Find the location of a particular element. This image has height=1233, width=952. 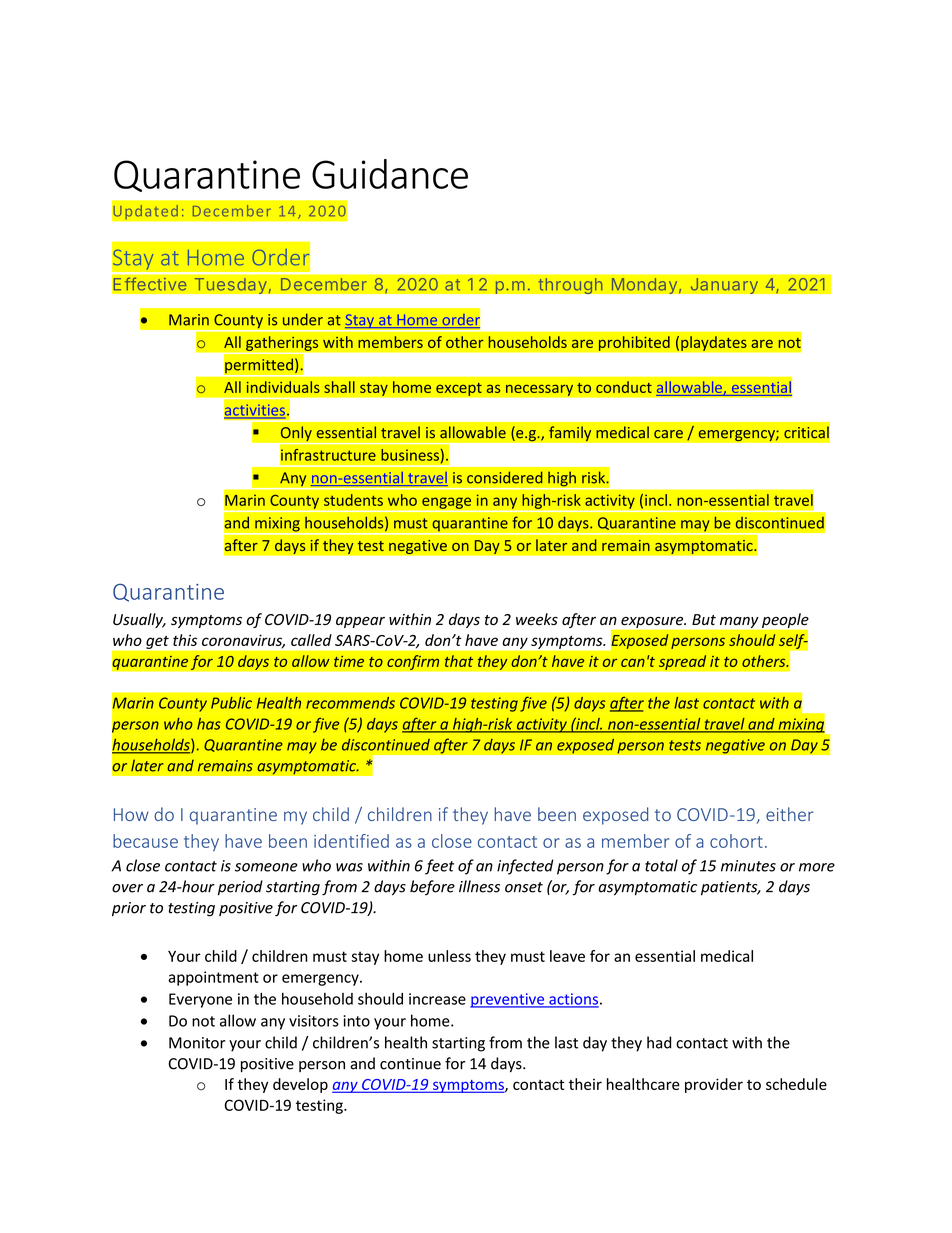

Monitor is located at coordinates (197, 1043).
